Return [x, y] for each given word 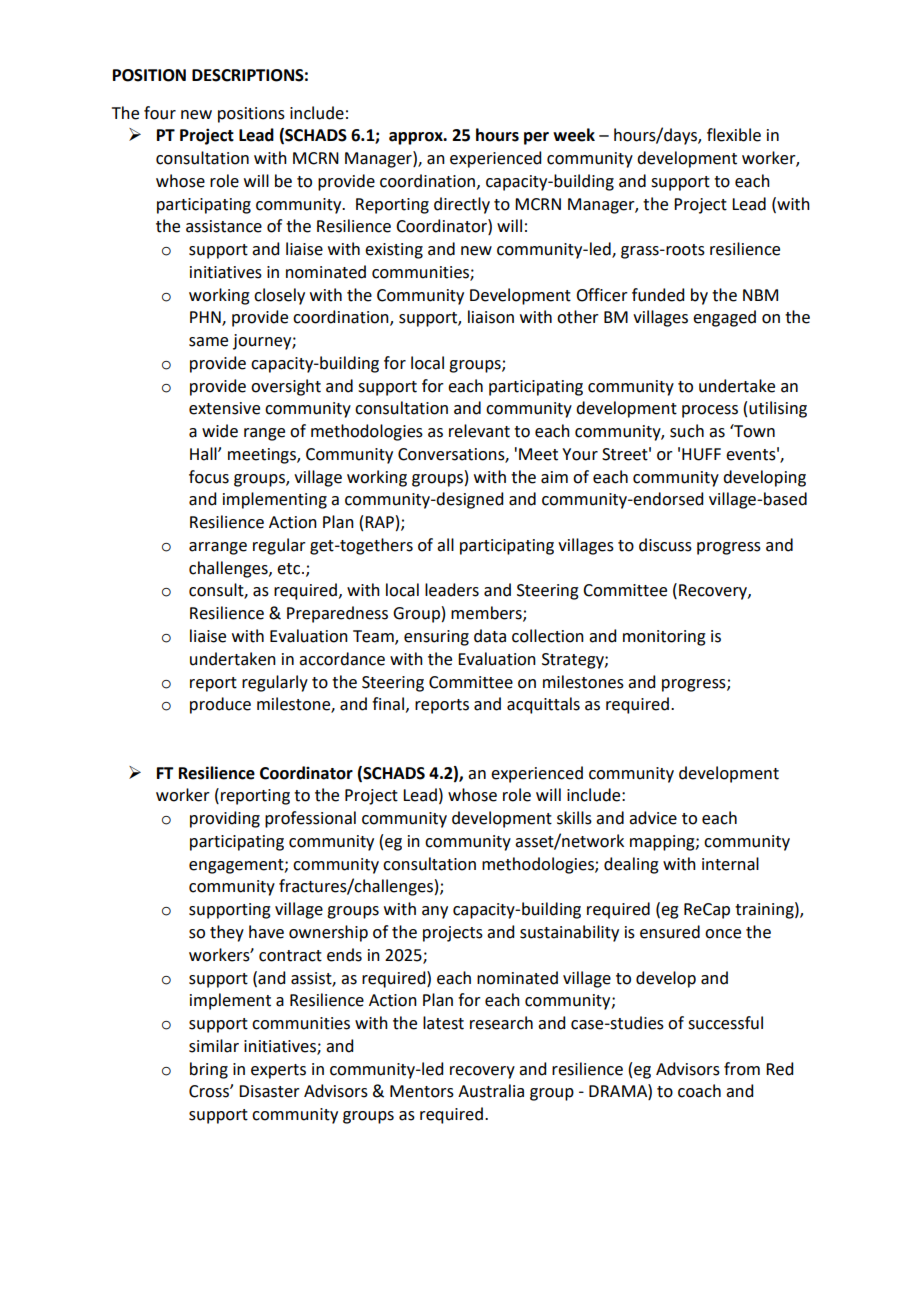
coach [699, 1091]
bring [209, 1070]
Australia [491, 1091]
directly [462, 205]
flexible [734, 135]
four [160, 113]
